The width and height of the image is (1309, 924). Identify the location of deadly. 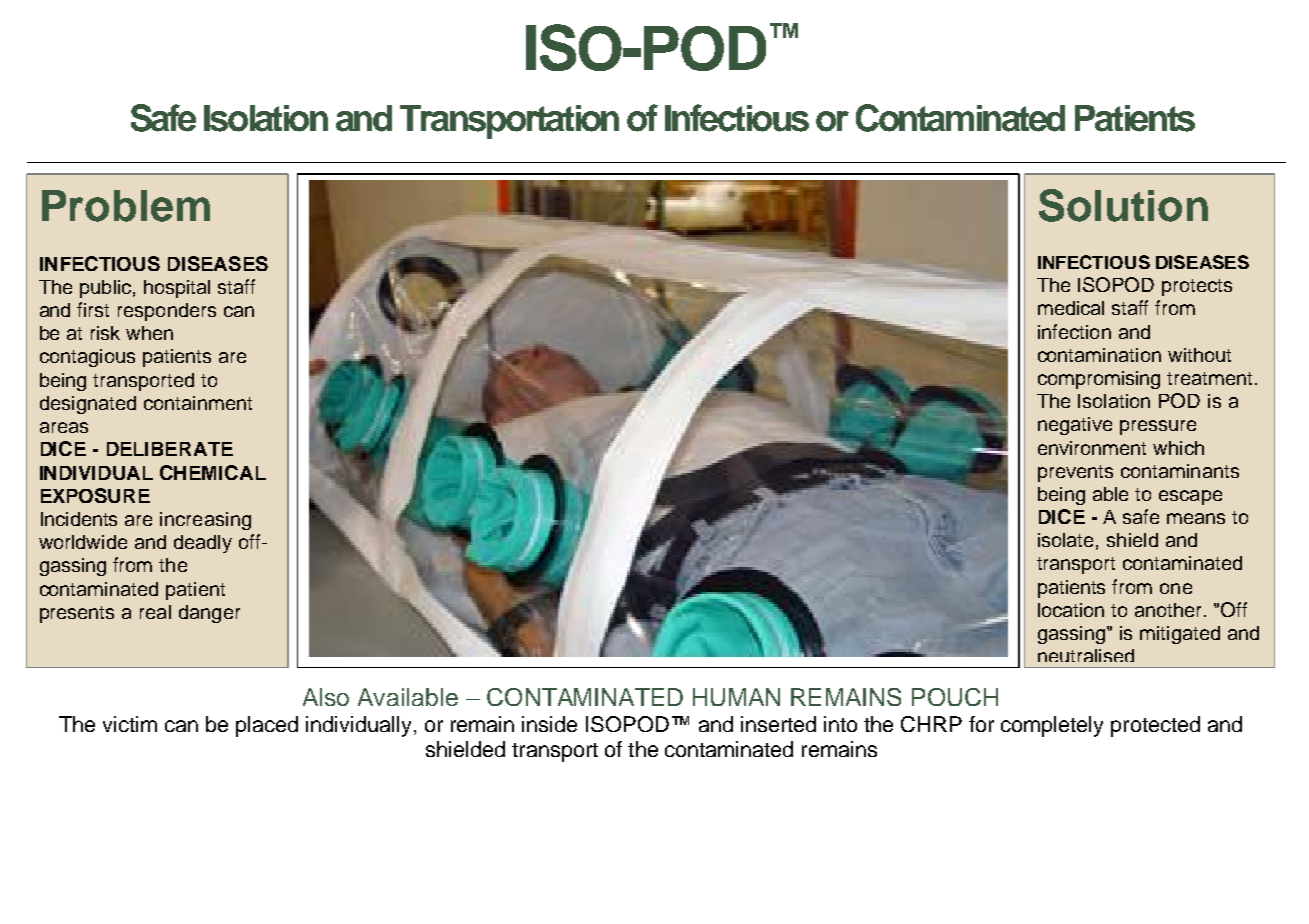
(203, 544).
